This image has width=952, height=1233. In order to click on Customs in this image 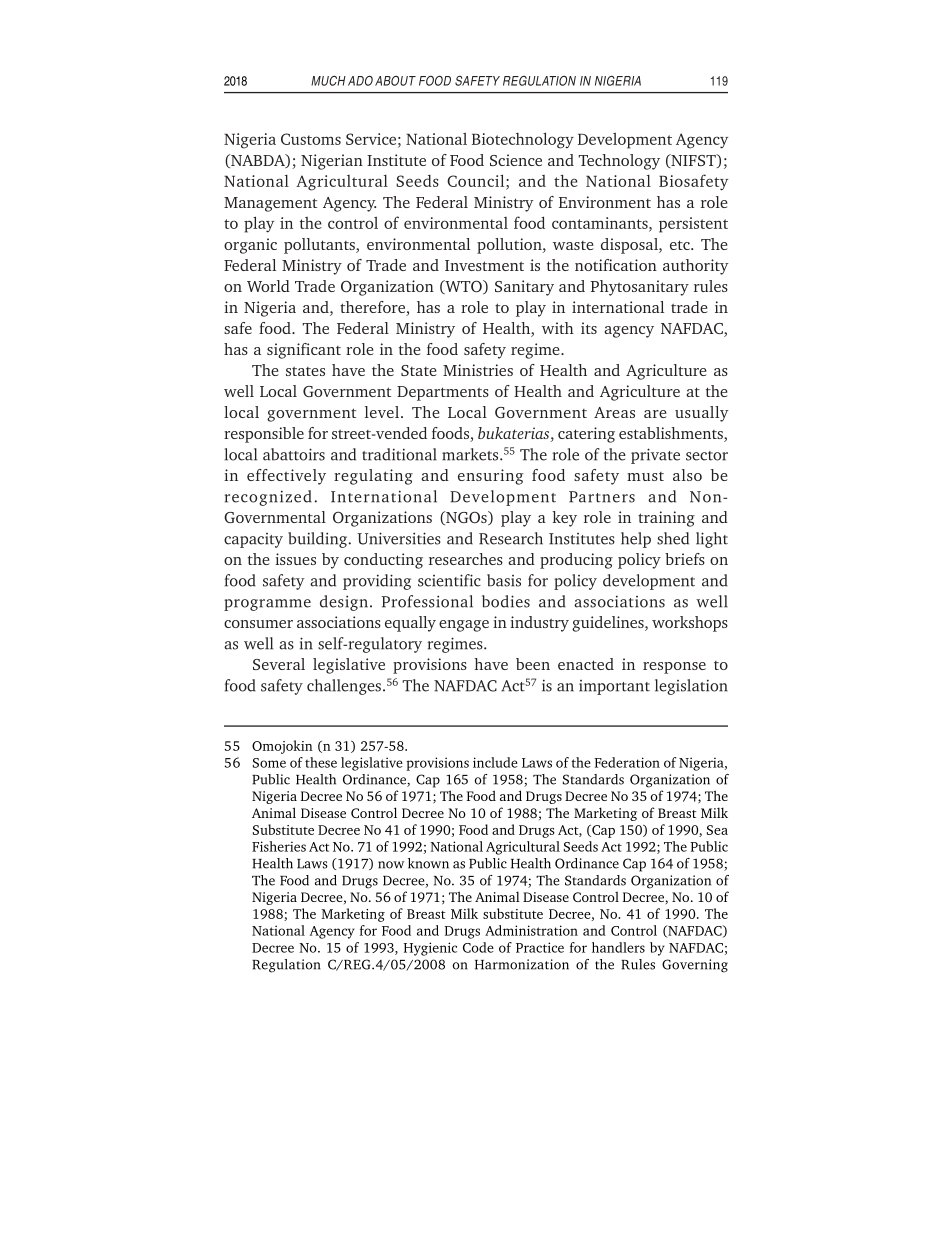, I will do `click(311, 139)`.
